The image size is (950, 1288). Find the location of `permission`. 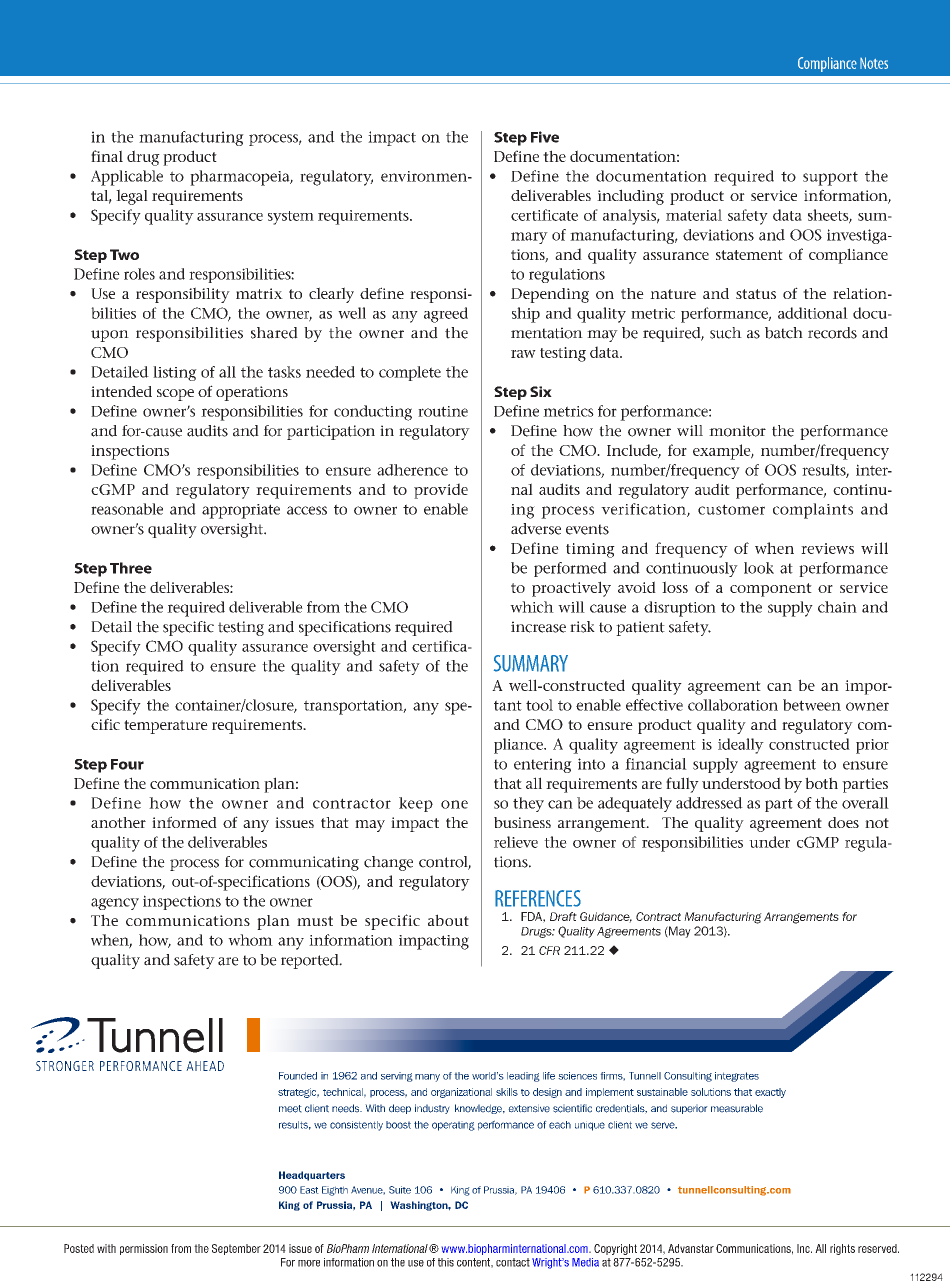

permission is located at coordinates (144, 1249).
